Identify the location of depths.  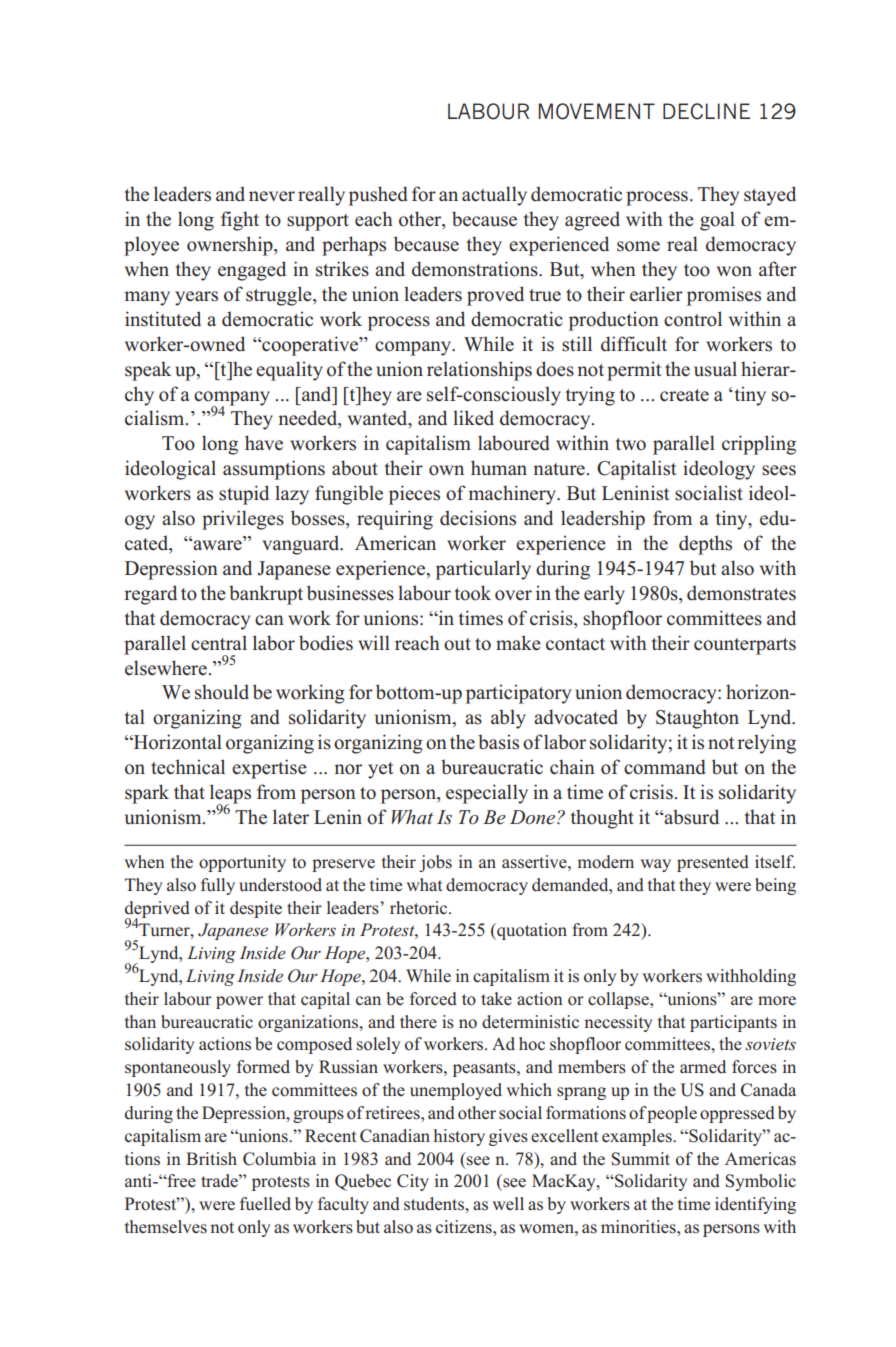
(705, 545).
